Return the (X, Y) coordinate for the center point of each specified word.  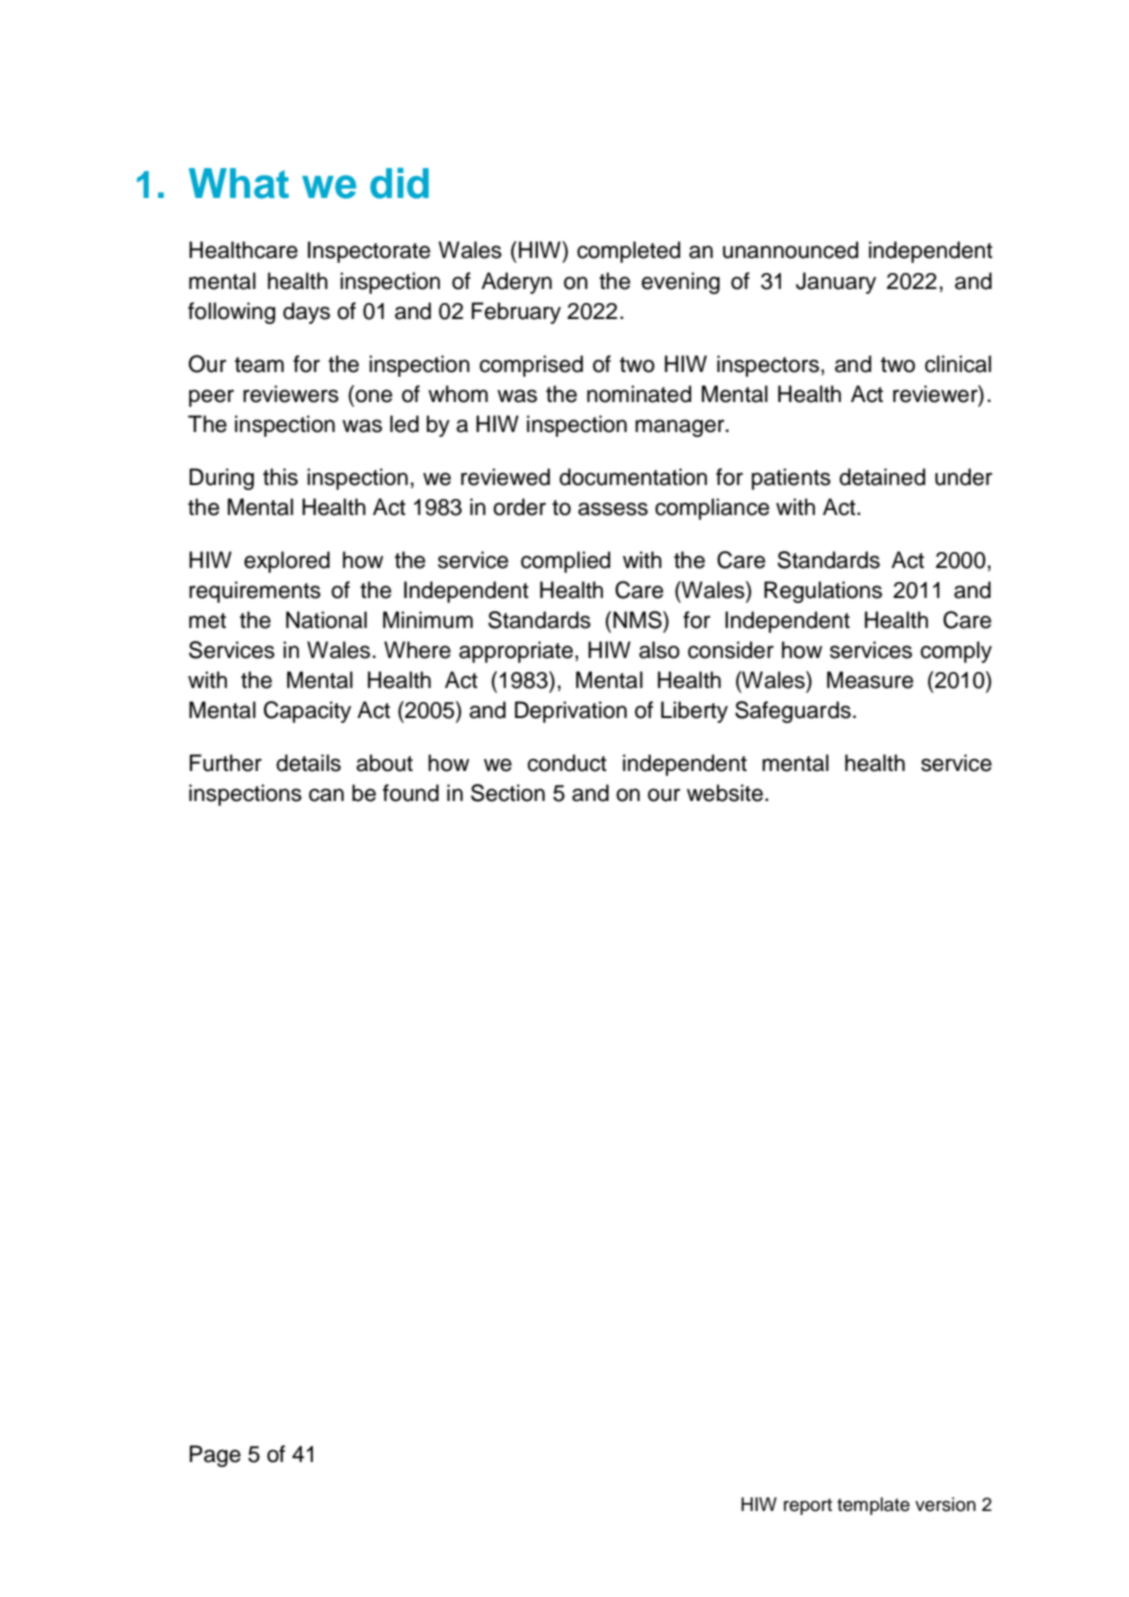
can (326, 795)
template (873, 1506)
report (808, 1506)
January (836, 283)
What (239, 183)
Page (215, 1456)
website (725, 793)
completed (628, 252)
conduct (567, 763)
